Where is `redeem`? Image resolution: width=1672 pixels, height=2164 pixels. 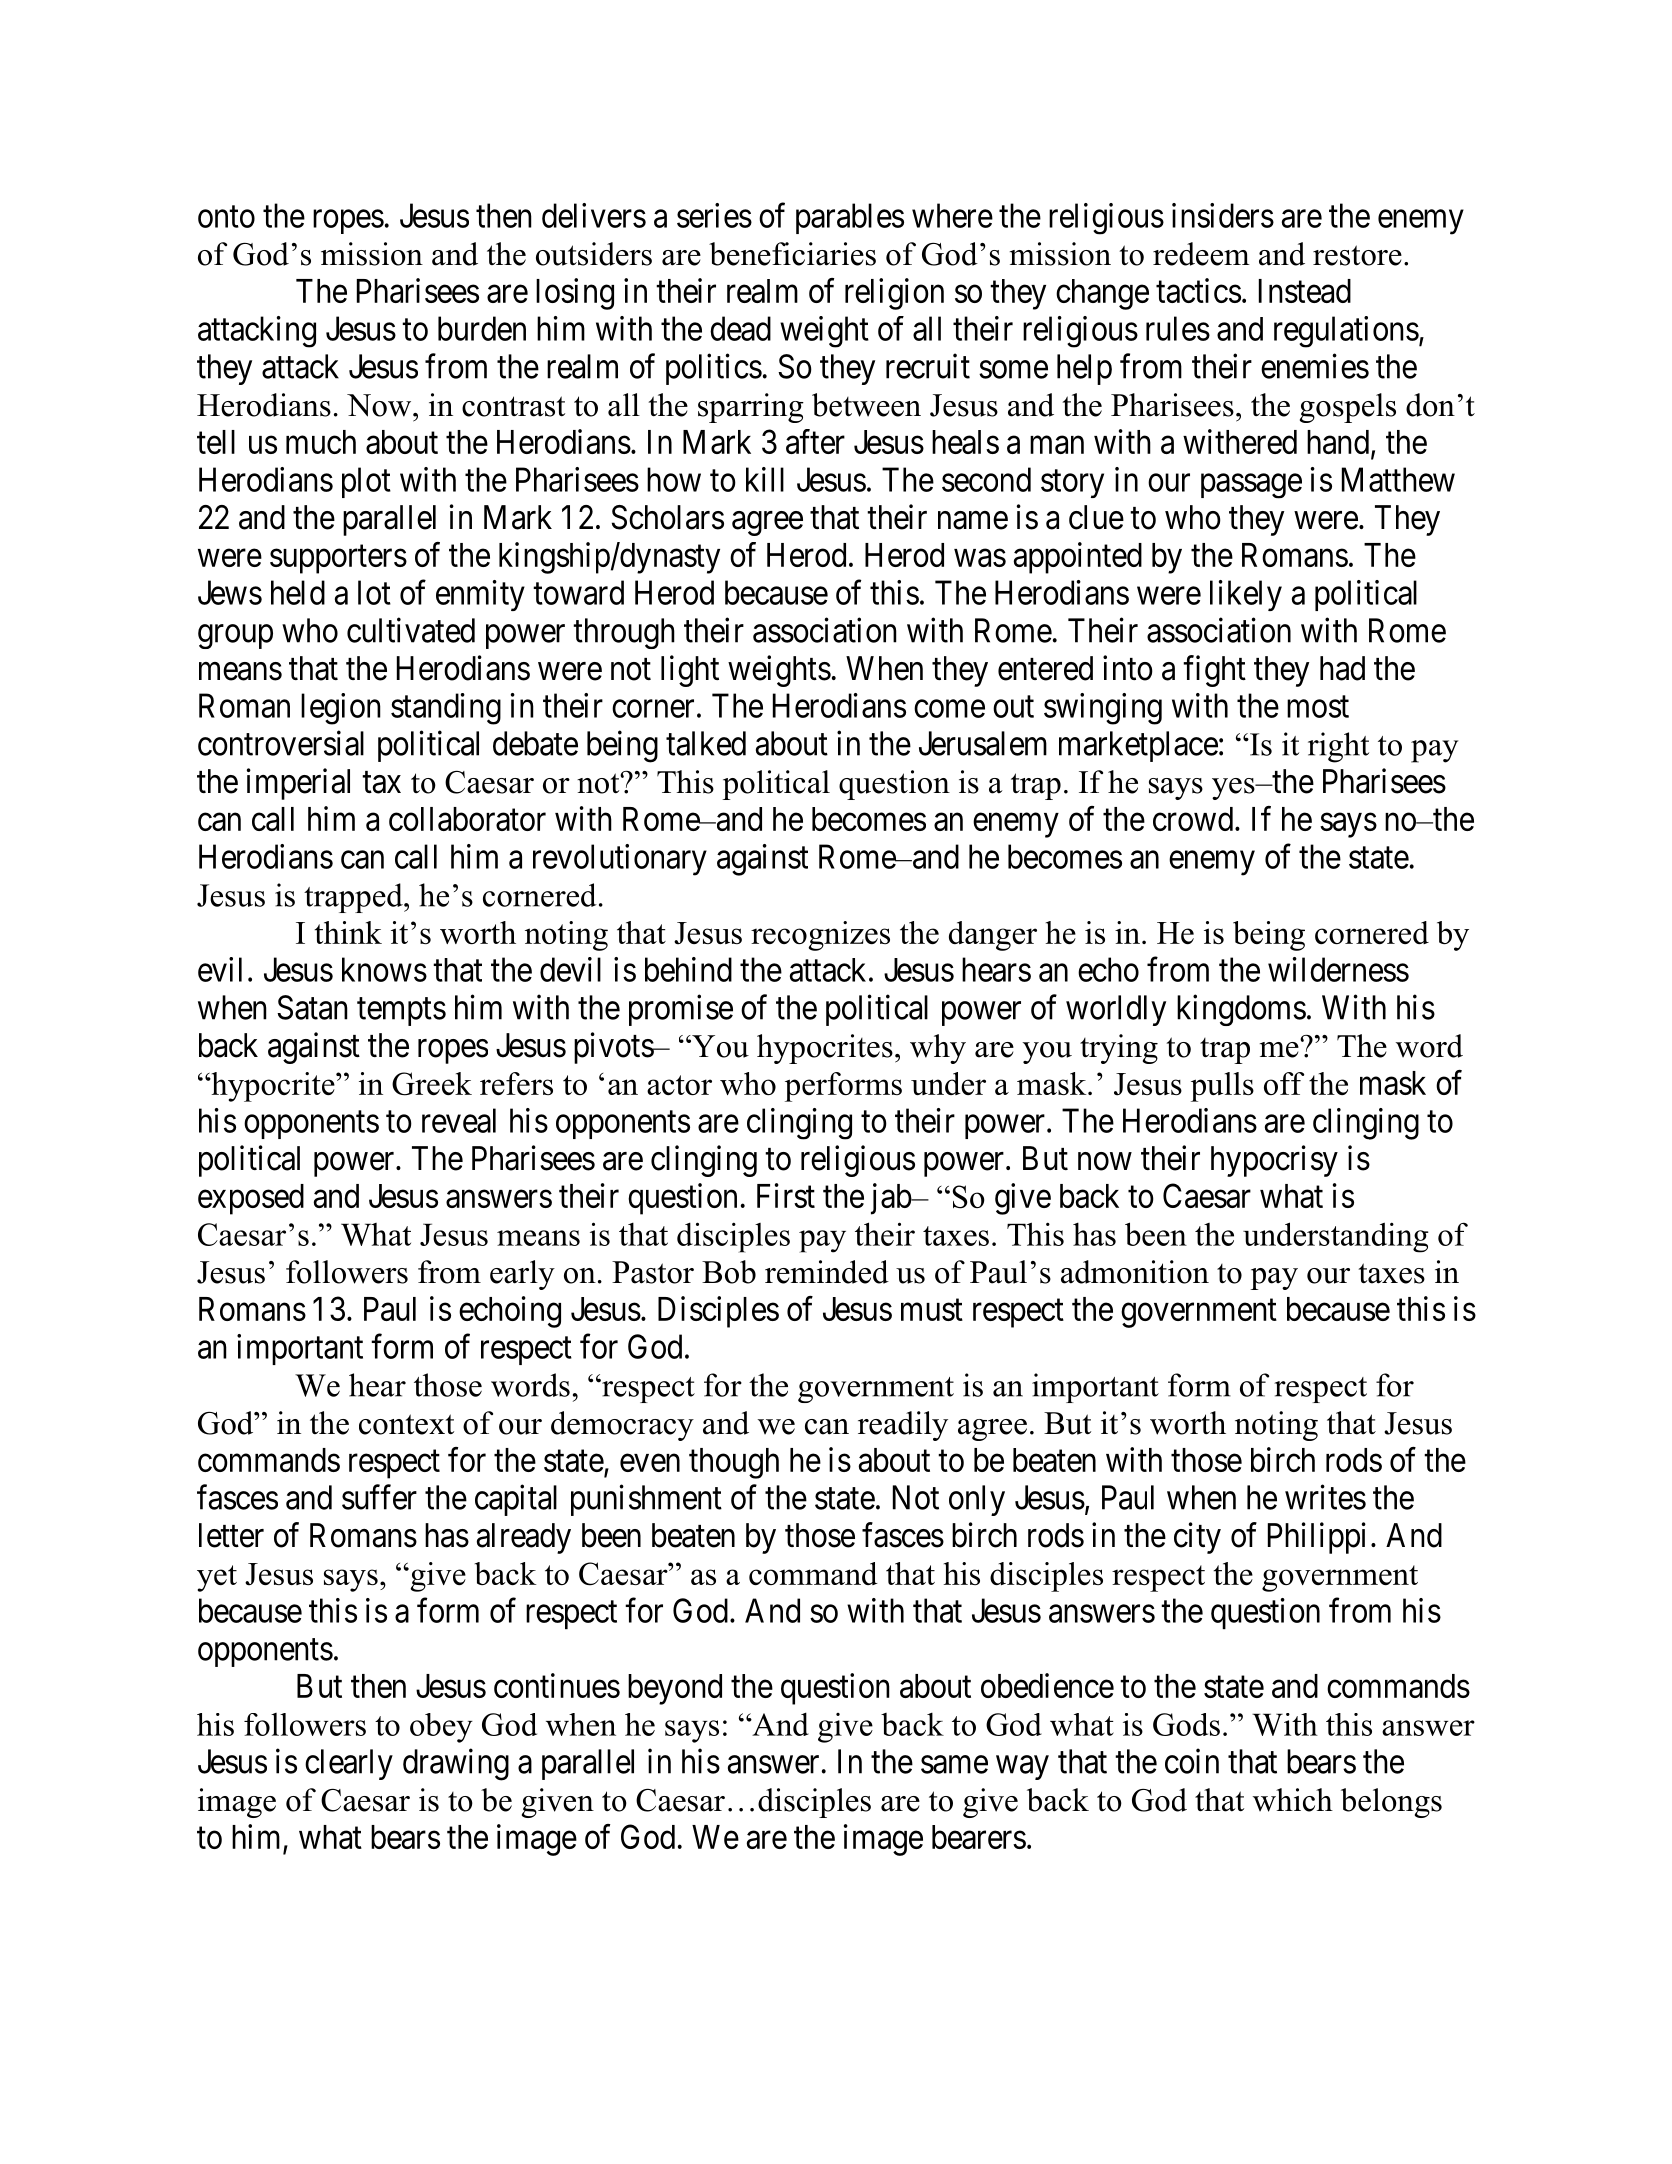 redeem is located at coordinates (1201, 254).
